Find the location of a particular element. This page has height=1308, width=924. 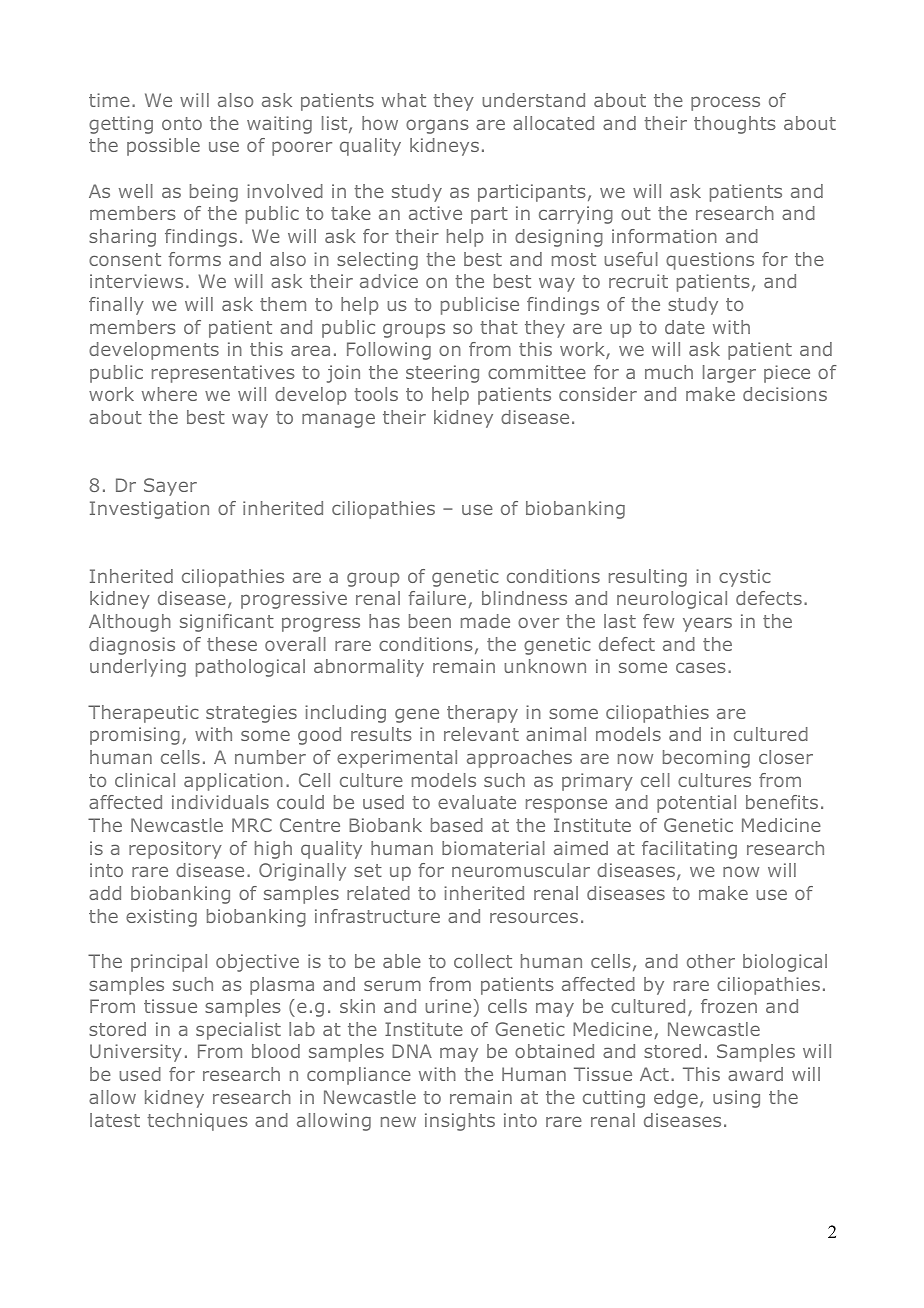

larger is located at coordinates (729, 374).
